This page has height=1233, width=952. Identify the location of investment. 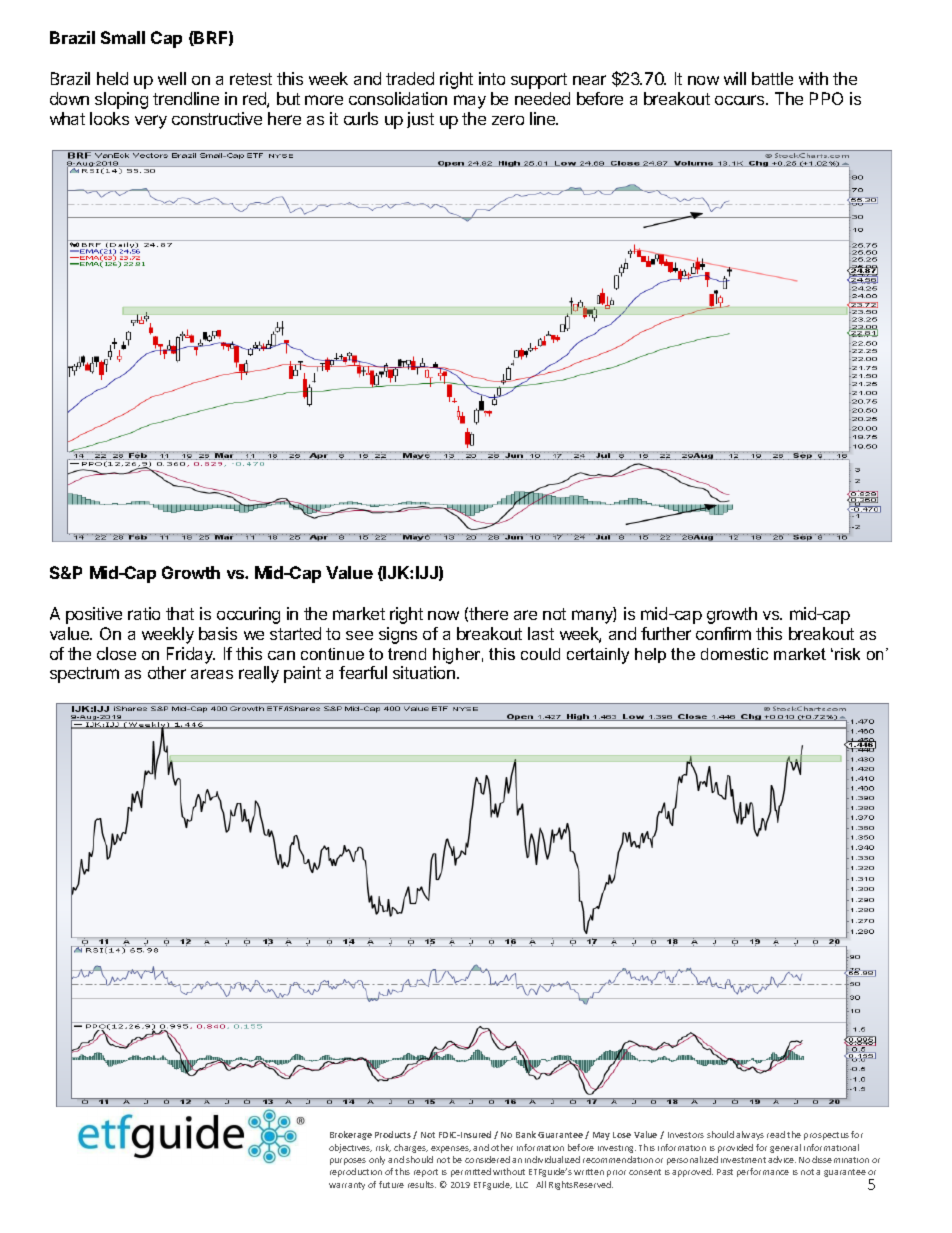
(745, 1160).
